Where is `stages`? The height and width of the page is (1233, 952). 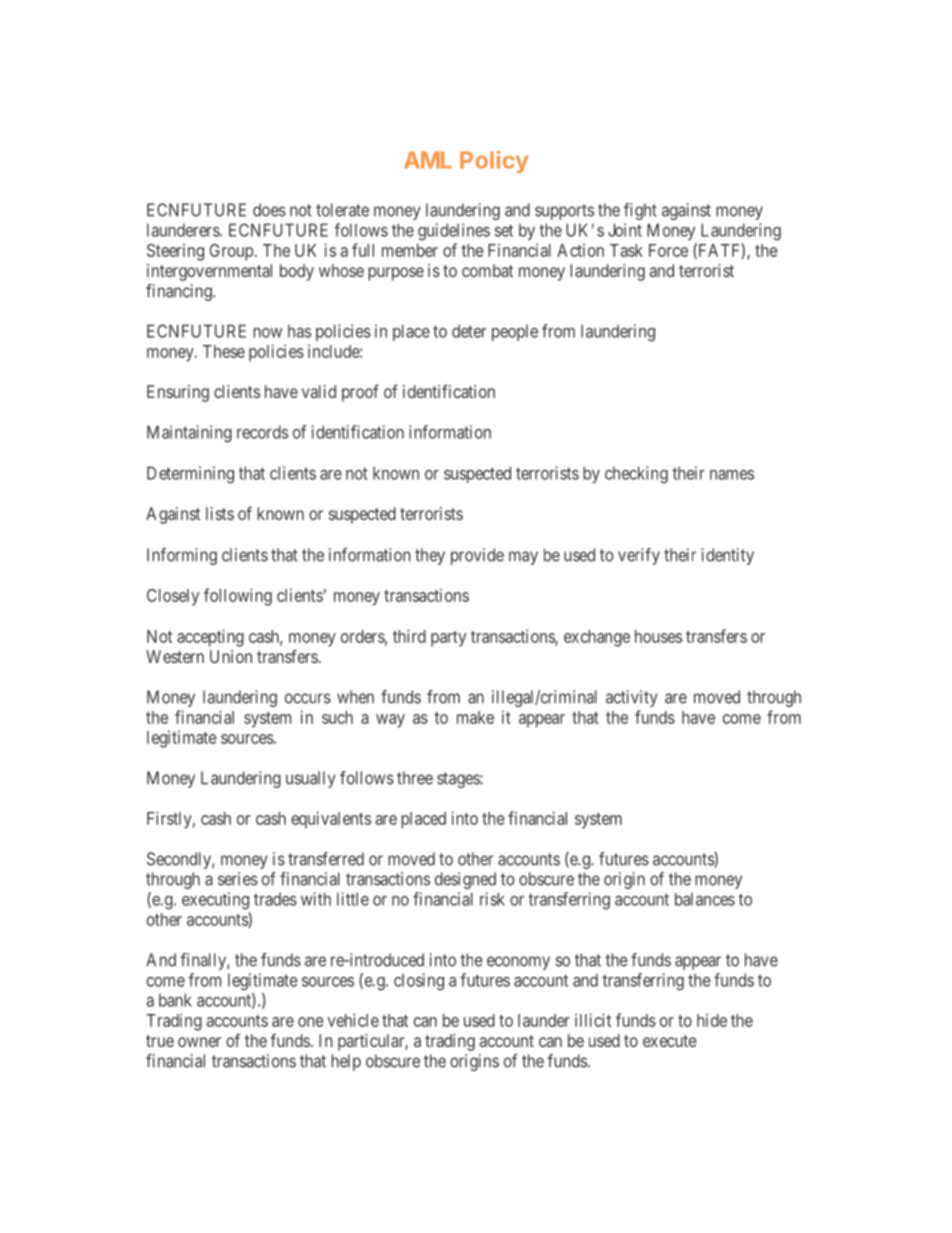
stages is located at coordinates (459, 780).
